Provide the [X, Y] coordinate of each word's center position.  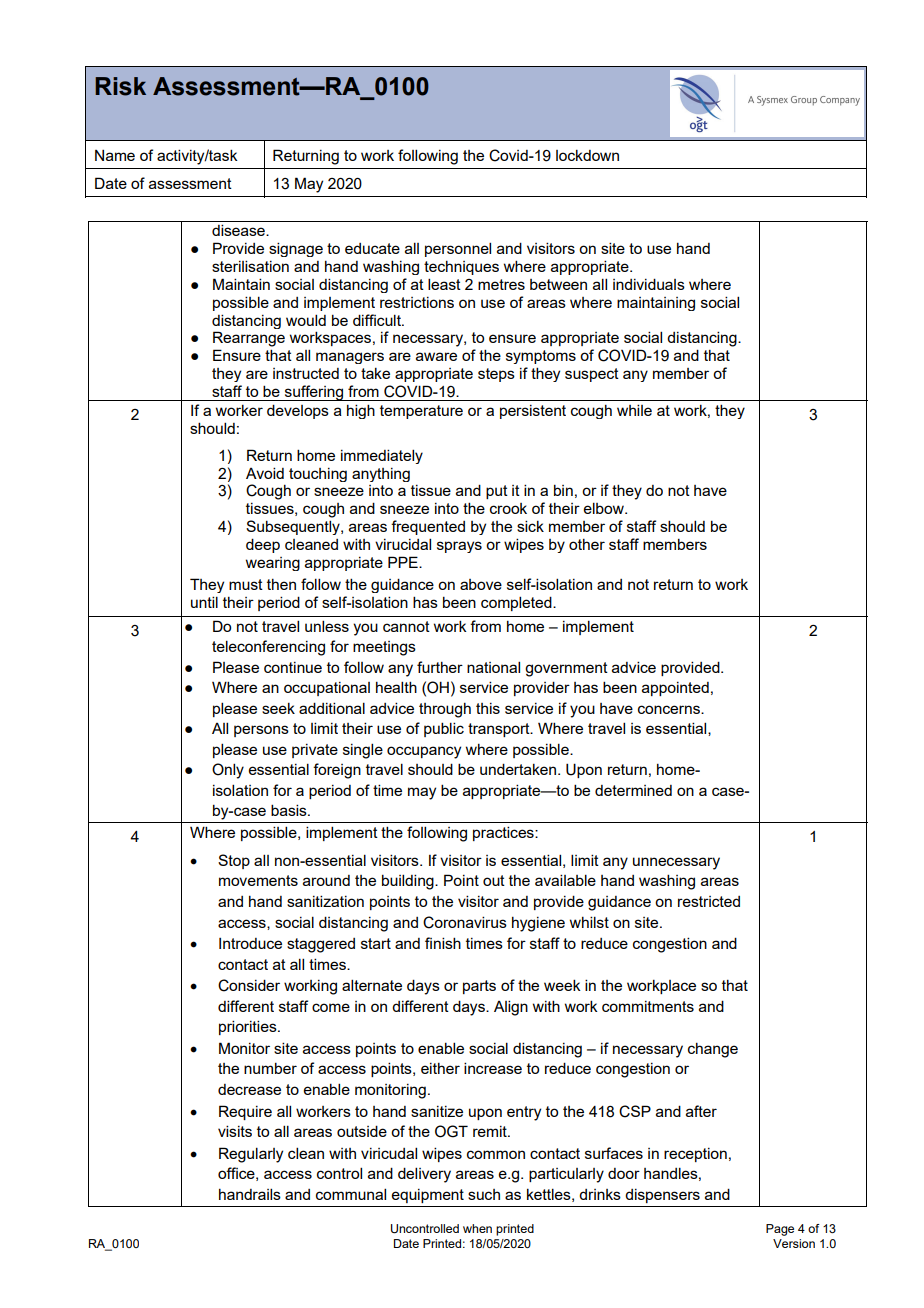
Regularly [251, 1155]
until [204, 602]
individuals [649, 284]
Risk [120, 86]
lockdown [587, 155]
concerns [670, 709]
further [440, 667]
